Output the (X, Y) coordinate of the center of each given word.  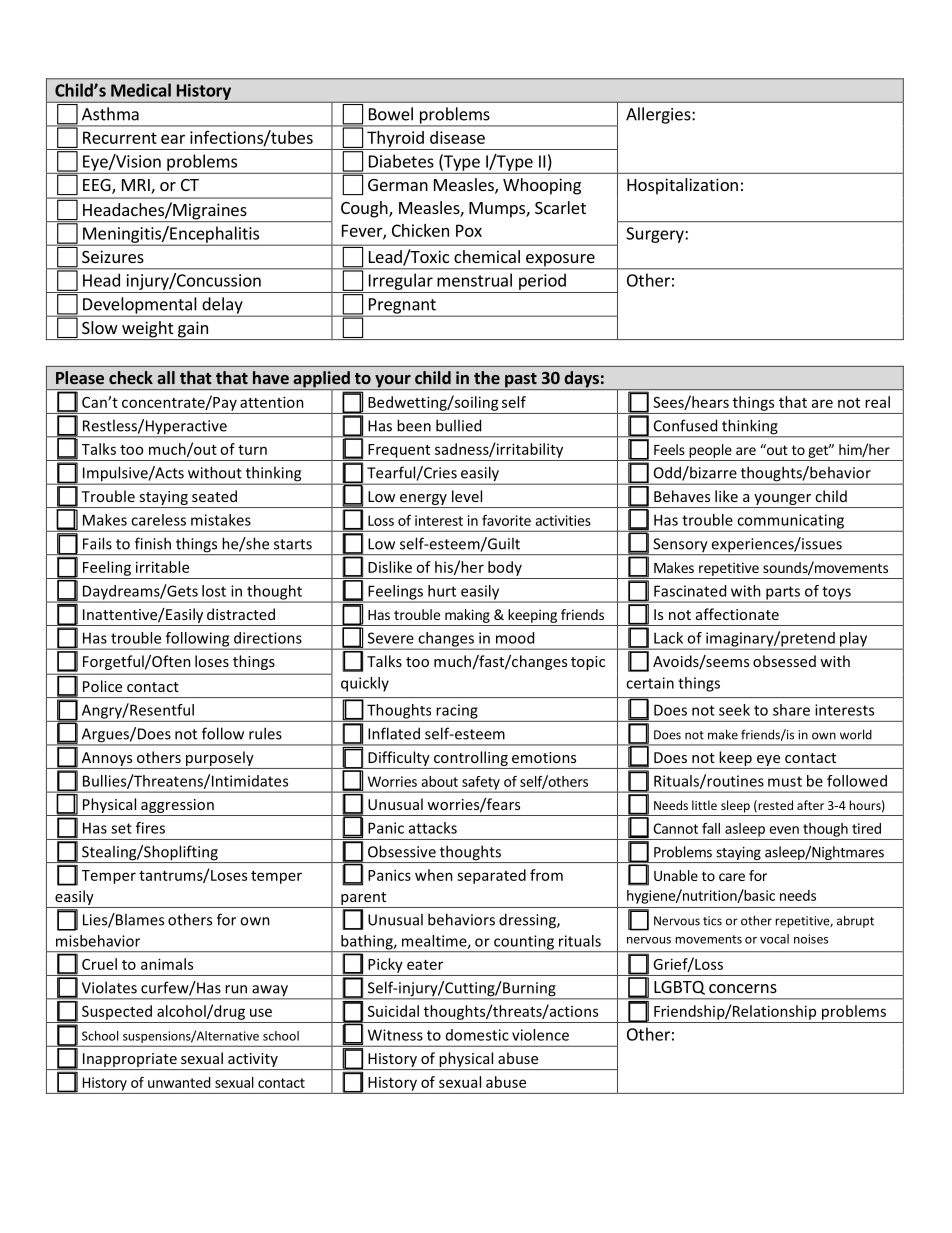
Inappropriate (130, 1061)
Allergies (659, 115)
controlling (471, 758)
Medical (141, 90)
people (710, 451)
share (791, 710)
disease (457, 137)
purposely (220, 758)
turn (252, 450)
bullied (458, 425)
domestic (477, 1035)
